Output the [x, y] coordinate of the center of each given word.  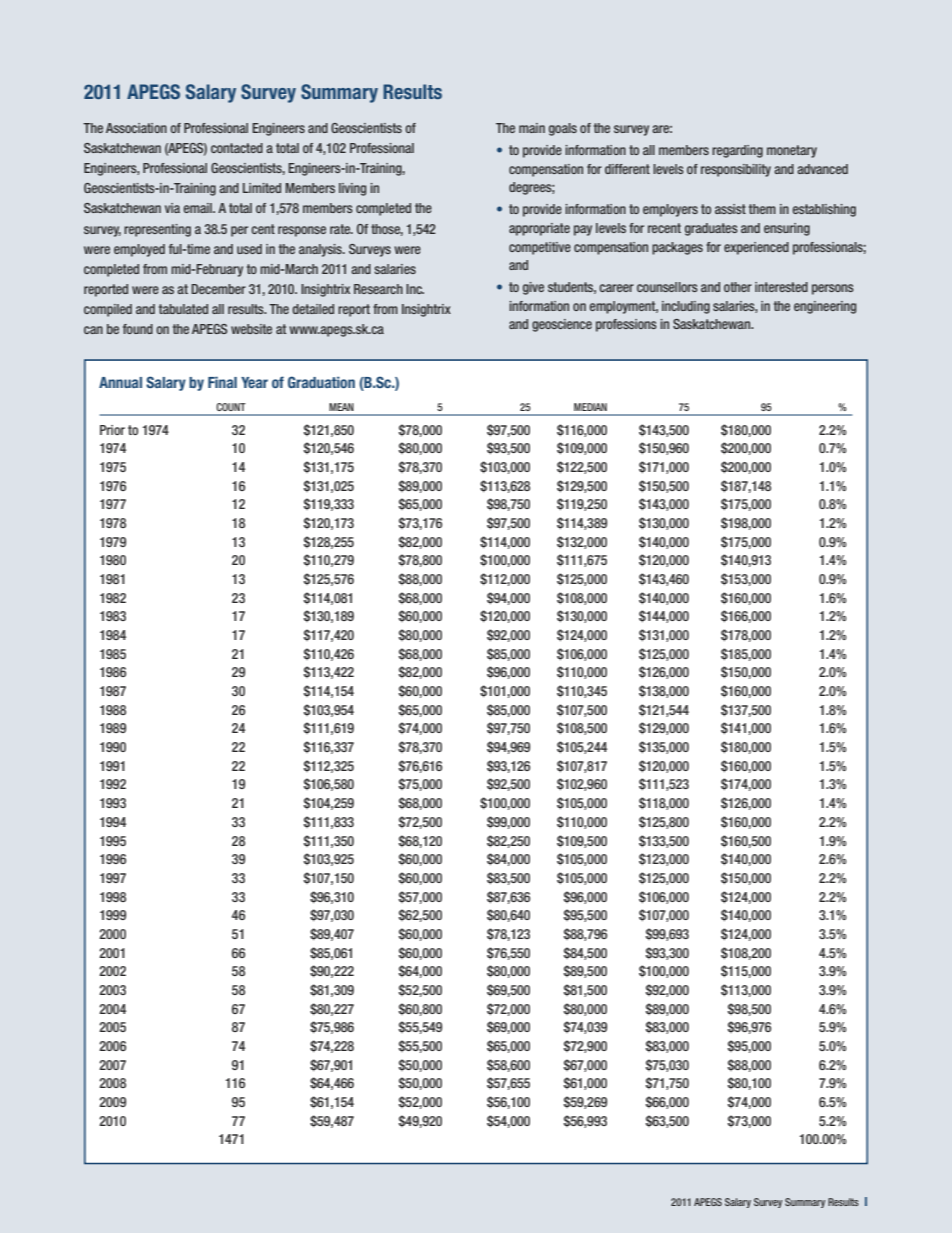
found [138, 329]
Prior [112, 430]
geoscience [562, 325]
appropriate [539, 229]
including [686, 307]
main [532, 128]
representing [157, 230]
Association [136, 128]
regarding [737, 151]
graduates [711, 229]
